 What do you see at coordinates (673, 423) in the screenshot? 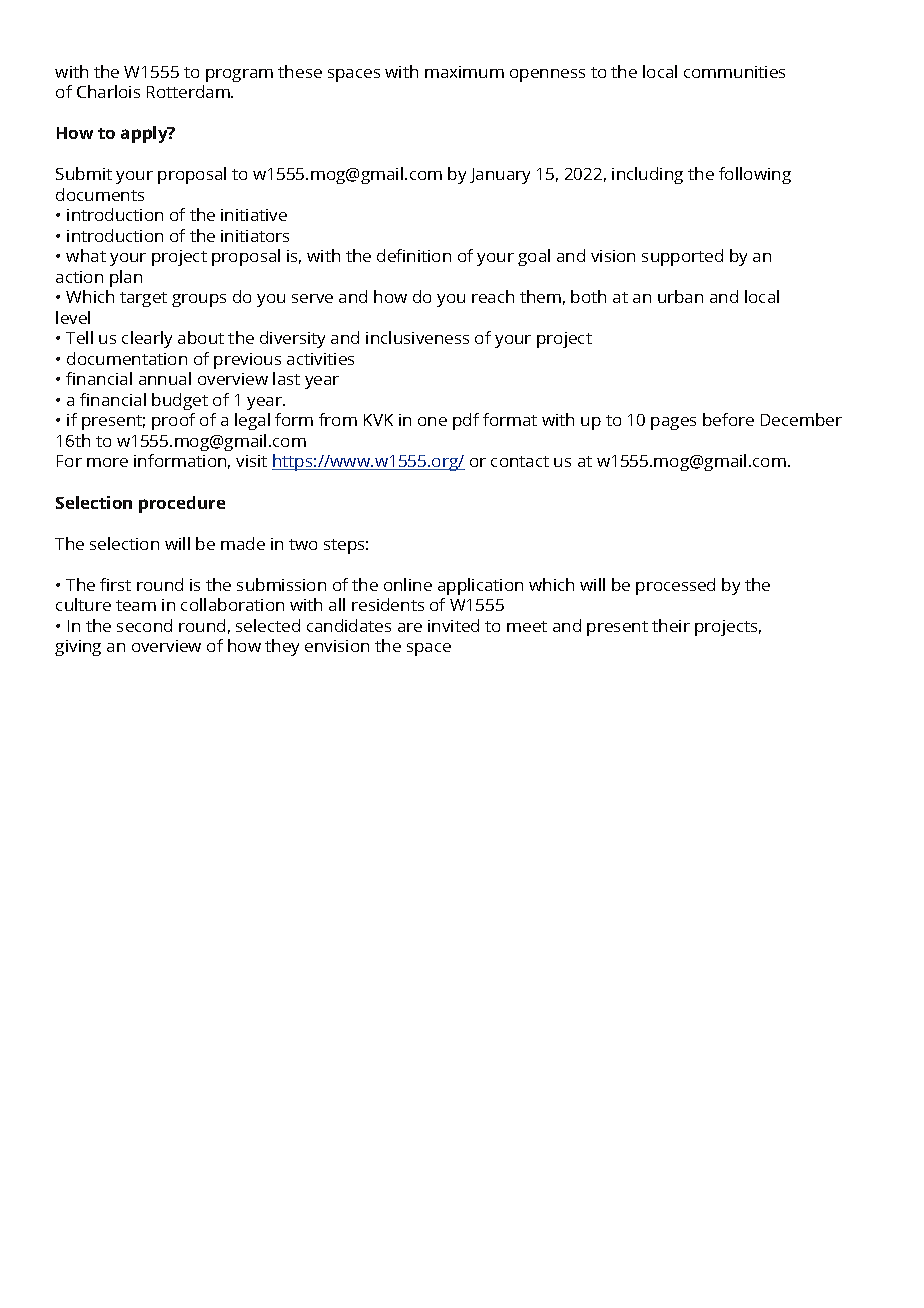
I see `pages` at bounding box center [673, 423].
